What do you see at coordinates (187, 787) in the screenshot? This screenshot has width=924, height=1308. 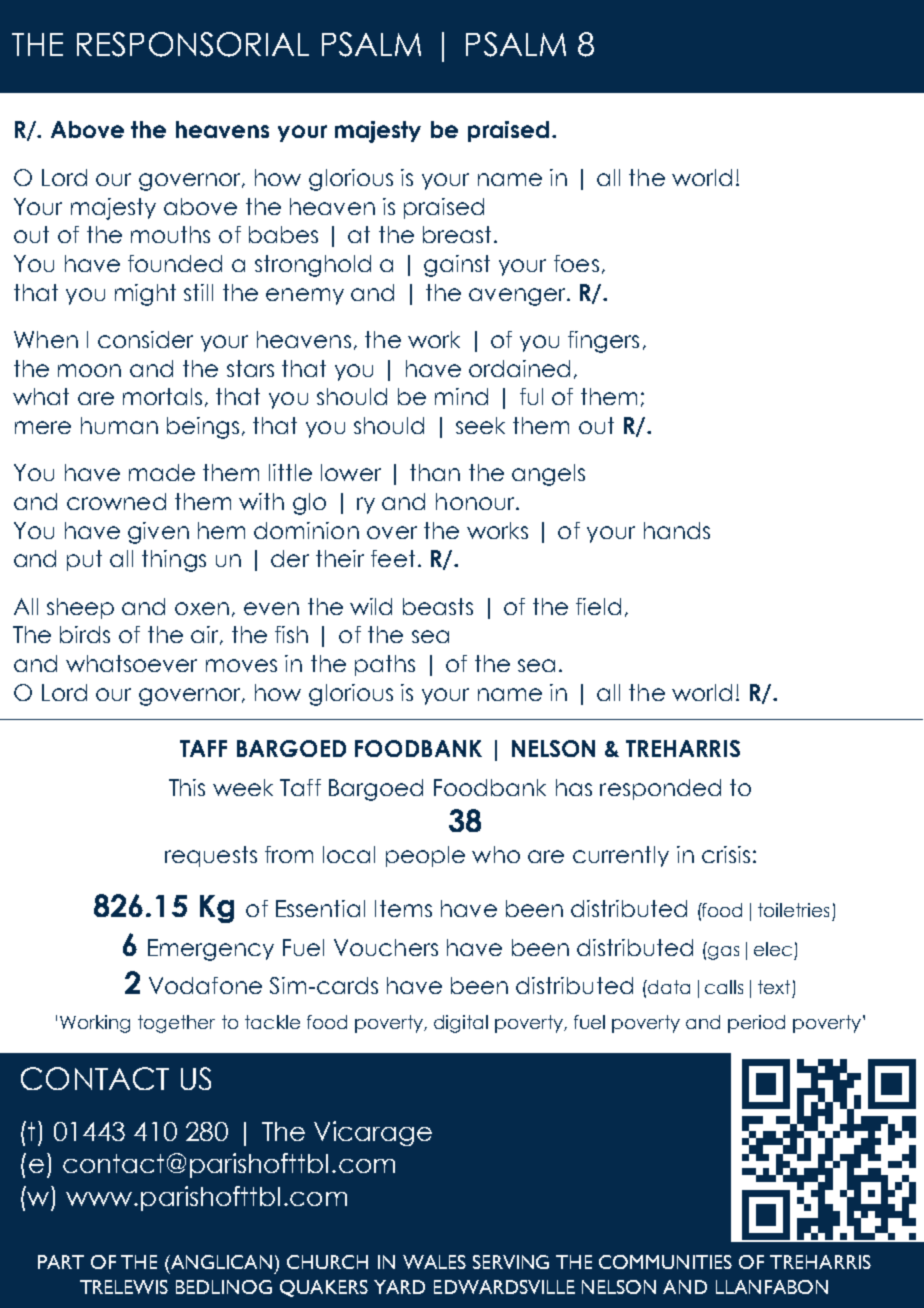 I see `This` at bounding box center [187, 787].
